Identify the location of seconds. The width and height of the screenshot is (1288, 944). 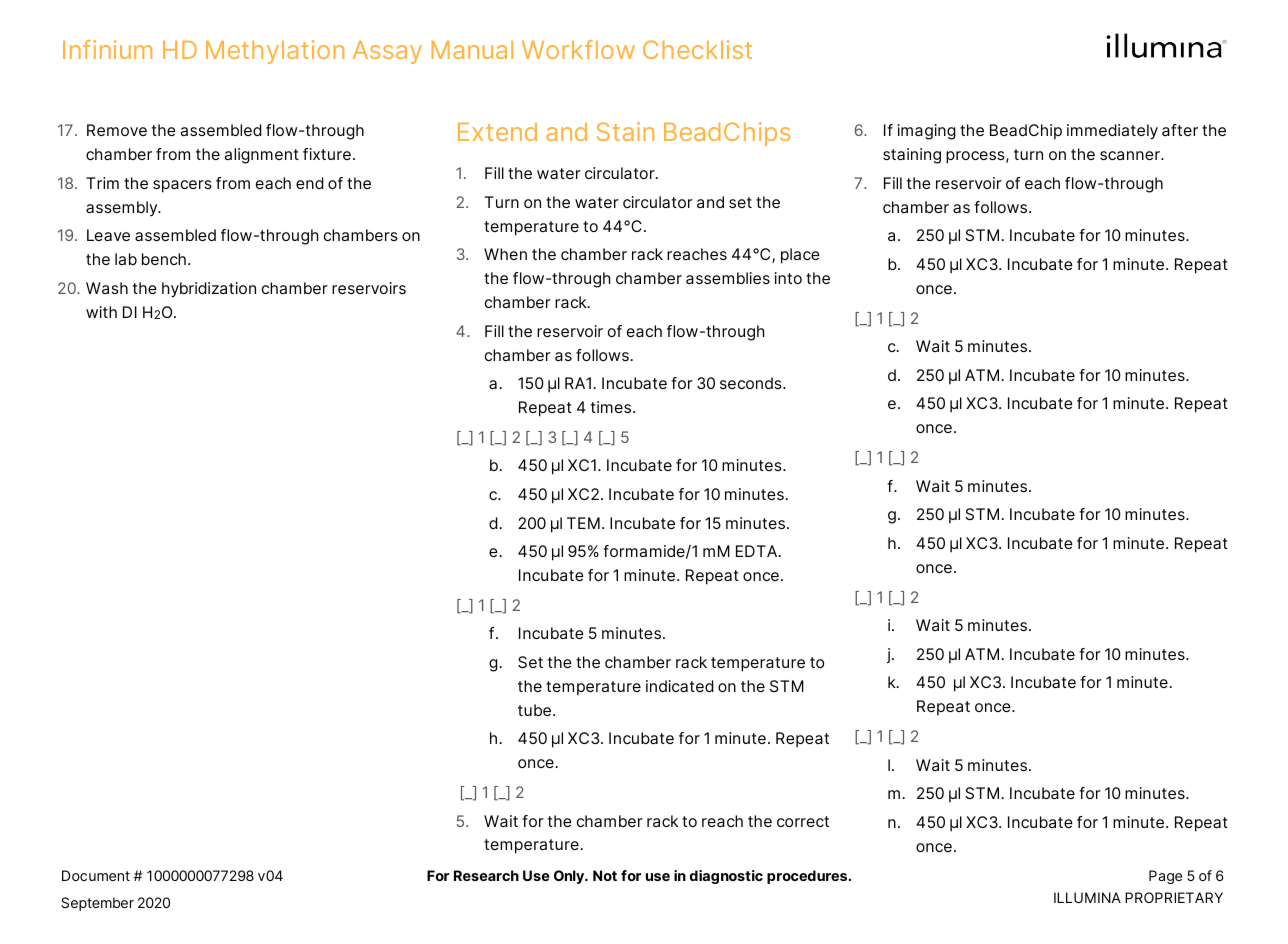
(752, 383).
